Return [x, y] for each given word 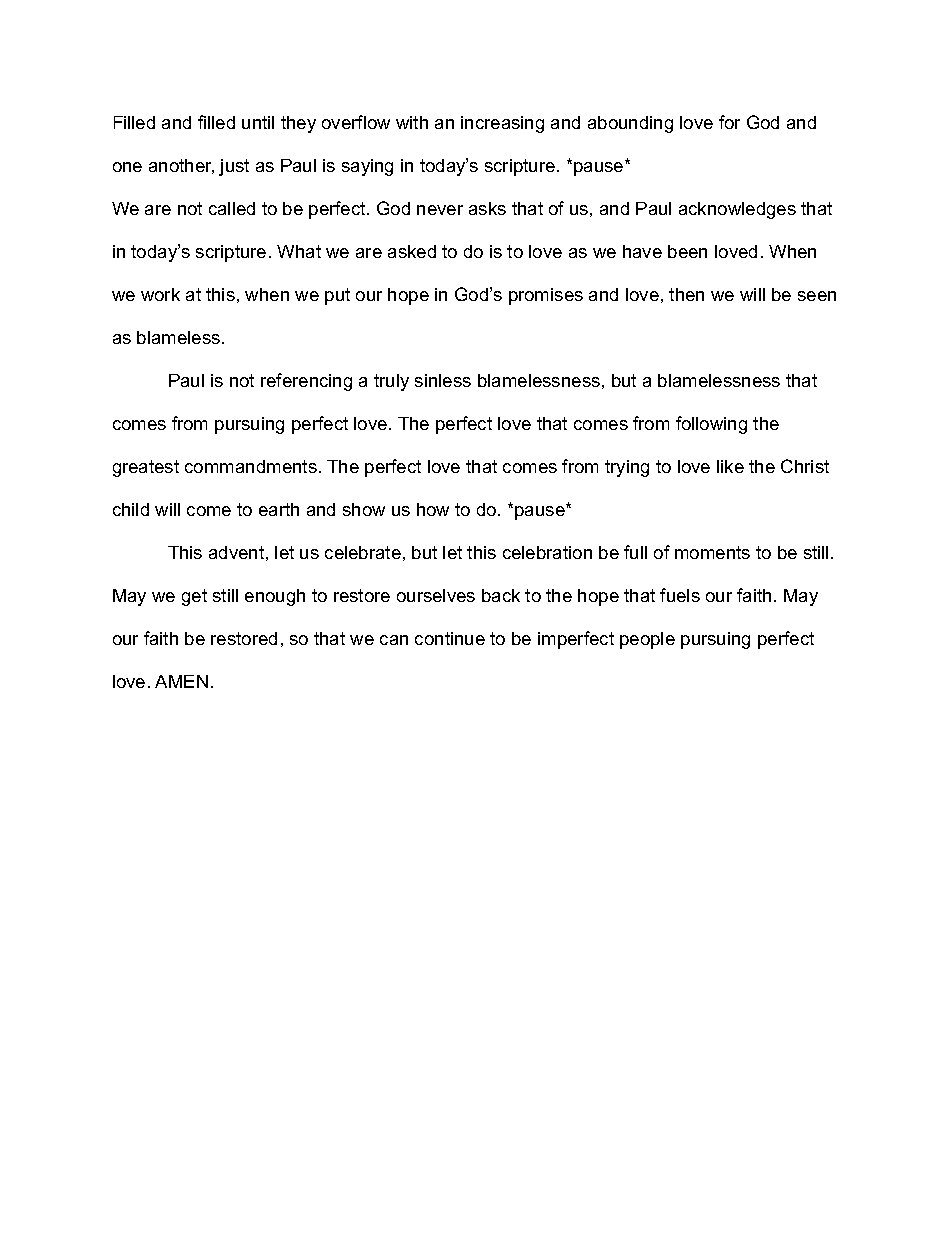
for [729, 122]
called [232, 208]
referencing [306, 382]
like [730, 466]
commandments [251, 466]
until [258, 122]
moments [712, 552]
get [194, 597]
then [686, 294]
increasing [502, 124]
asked [412, 251]
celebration [547, 552]
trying [627, 468]
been [687, 251]
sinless [443, 380]
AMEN [181, 681]
